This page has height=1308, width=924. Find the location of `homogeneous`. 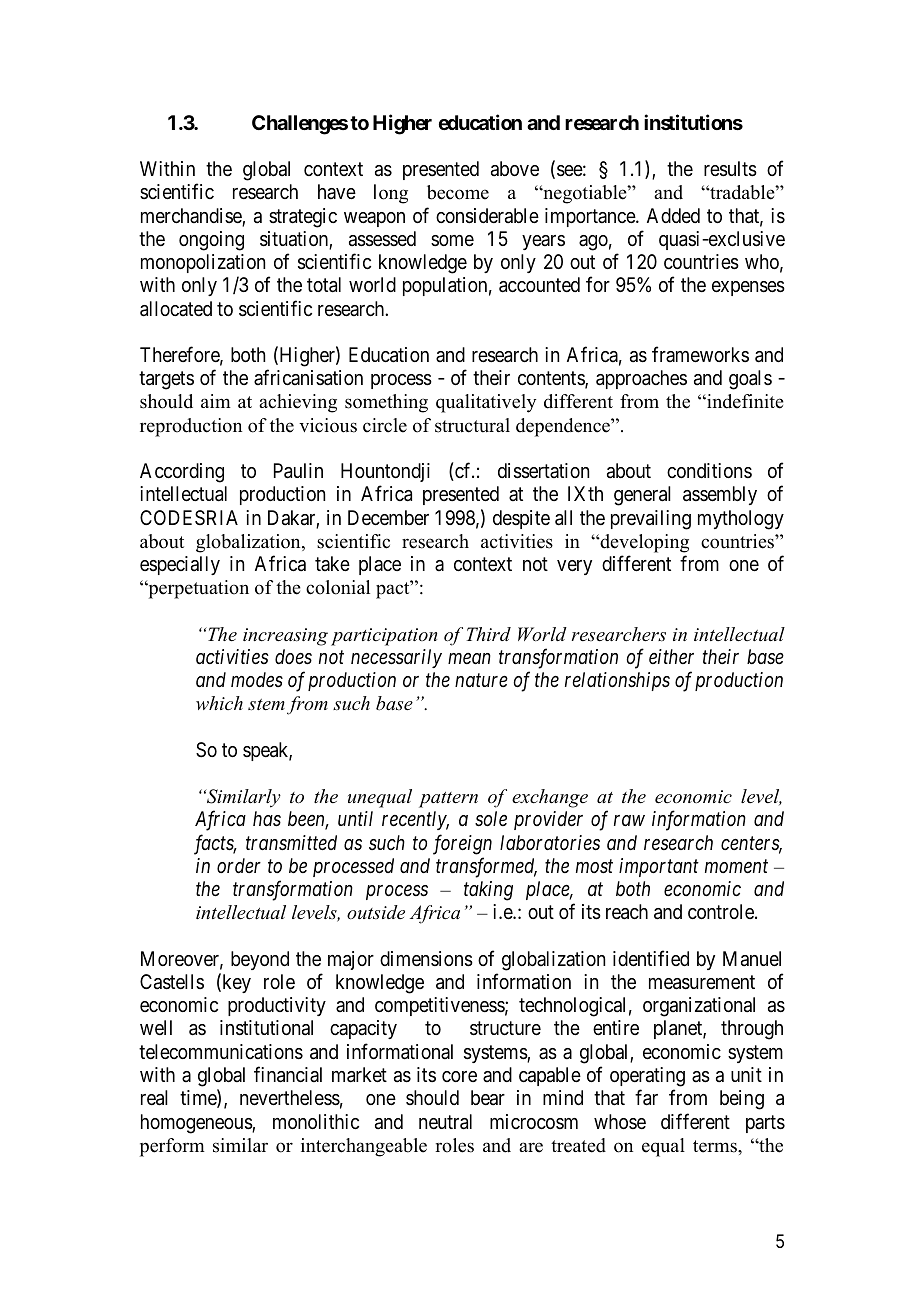

homogeneous is located at coordinates (197, 1124).
